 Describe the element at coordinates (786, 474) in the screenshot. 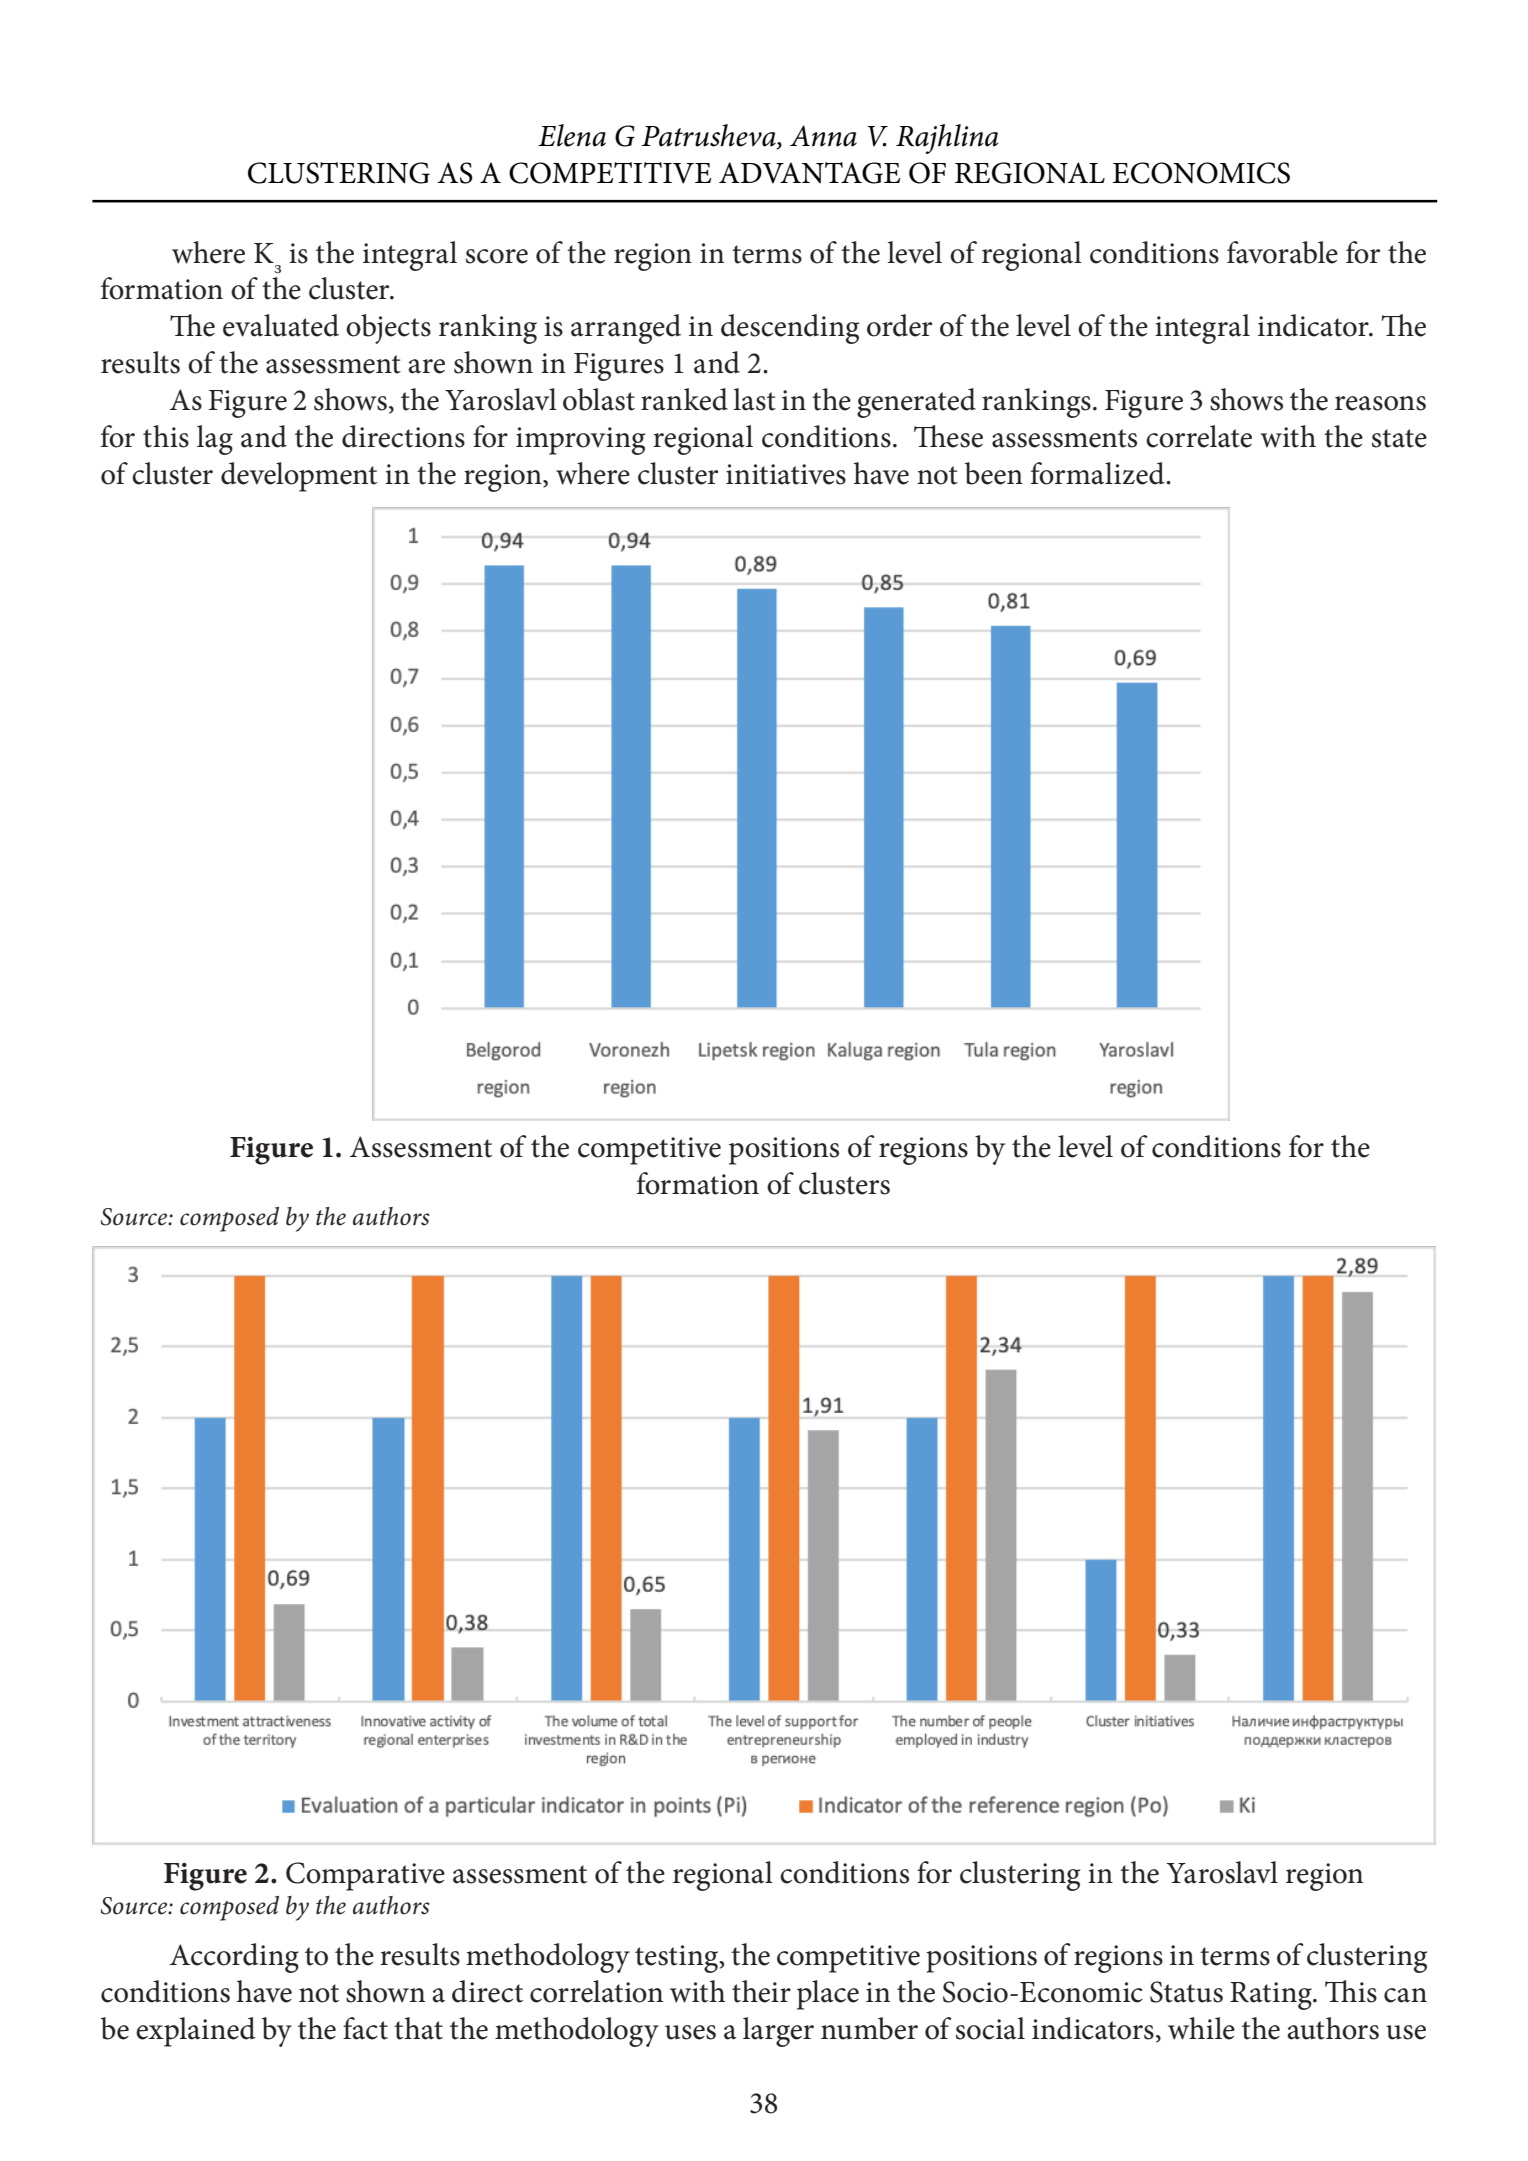

I see `initiatives` at that location.
